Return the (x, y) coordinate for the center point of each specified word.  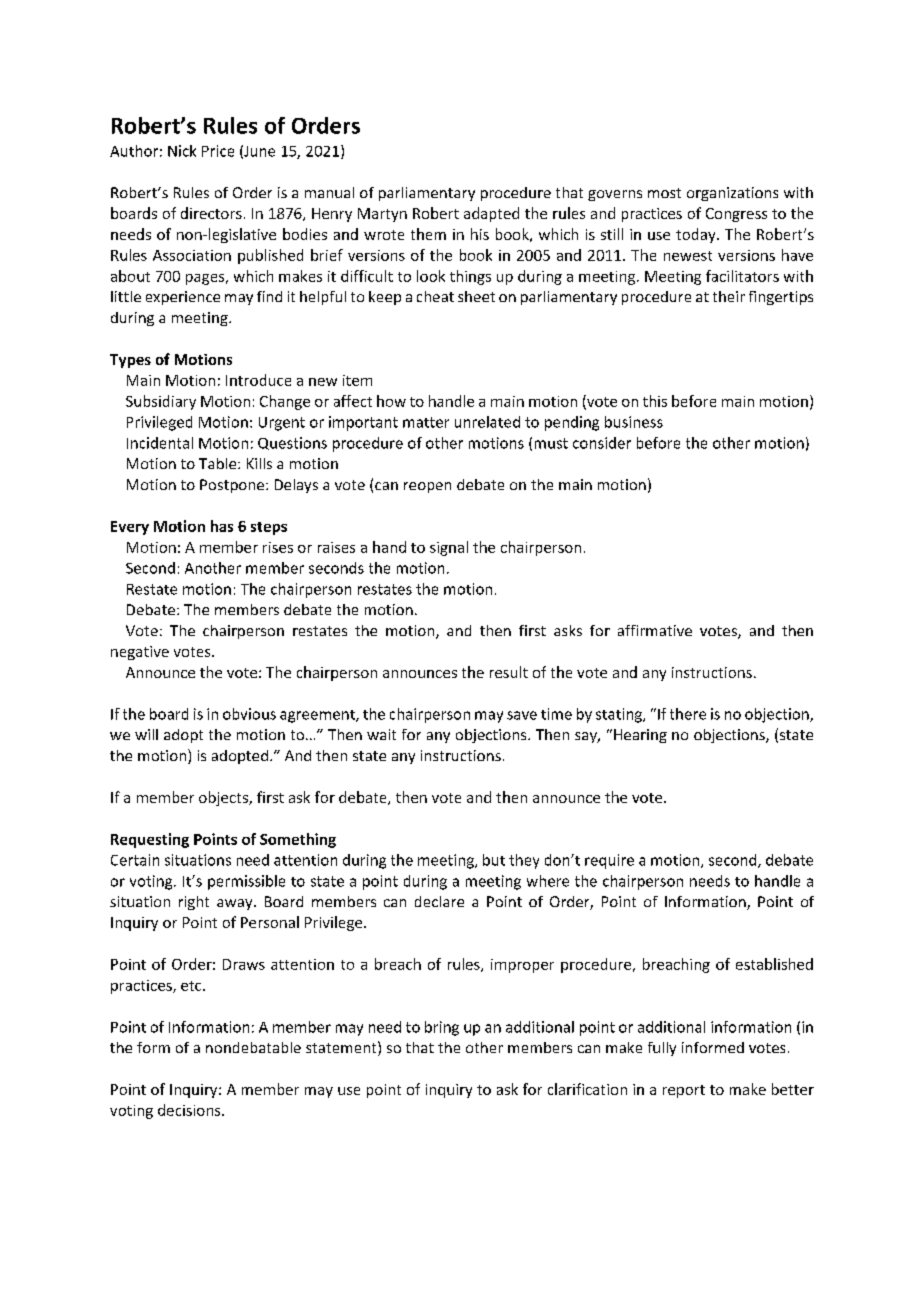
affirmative (655, 630)
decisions (190, 1110)
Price (218, 151)
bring (442, 1028)
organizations (732, 194)
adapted (491, 214)
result (509, 672)
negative (140, 653)
